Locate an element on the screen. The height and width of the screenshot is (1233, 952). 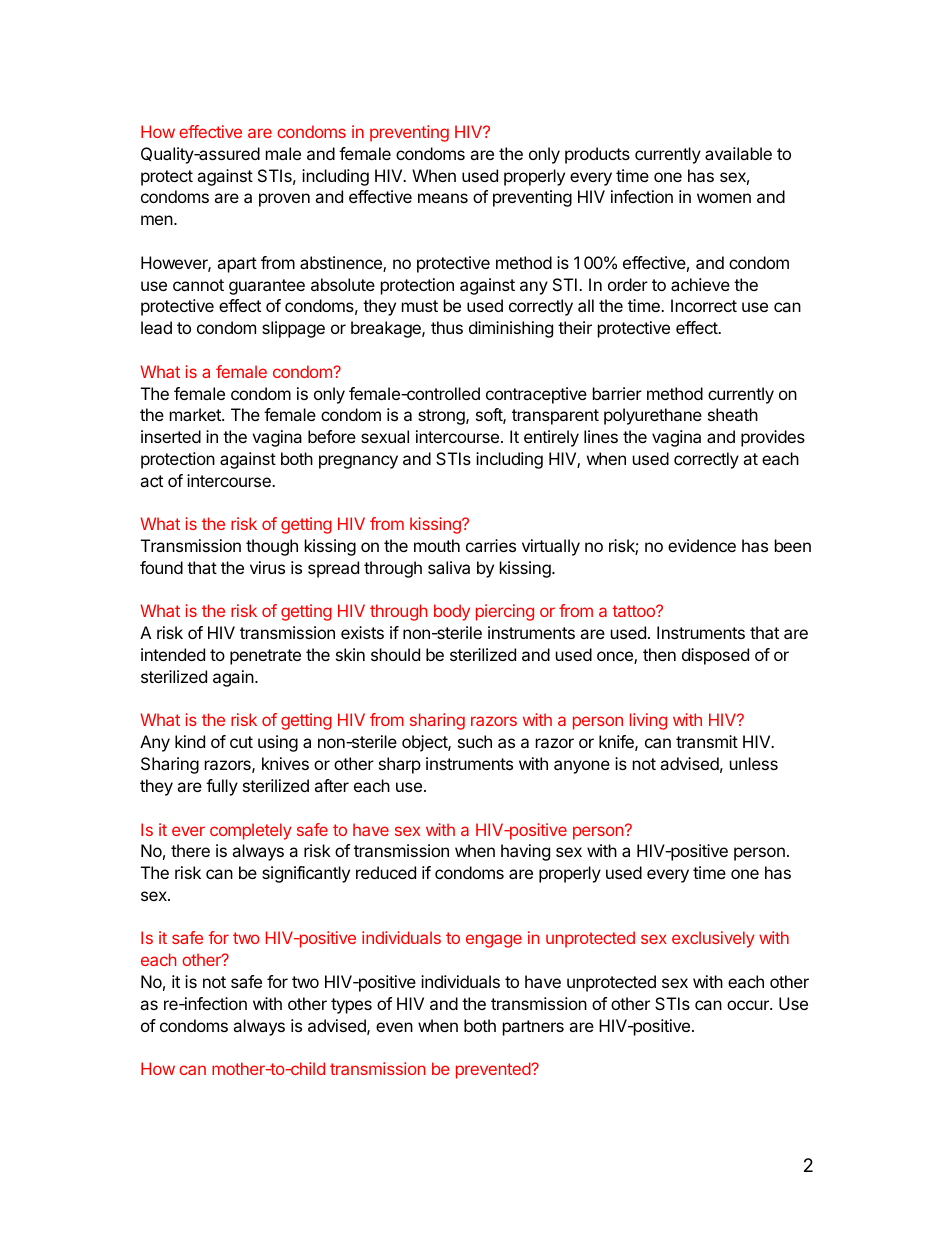
body is located at coordinates (452, 612).
